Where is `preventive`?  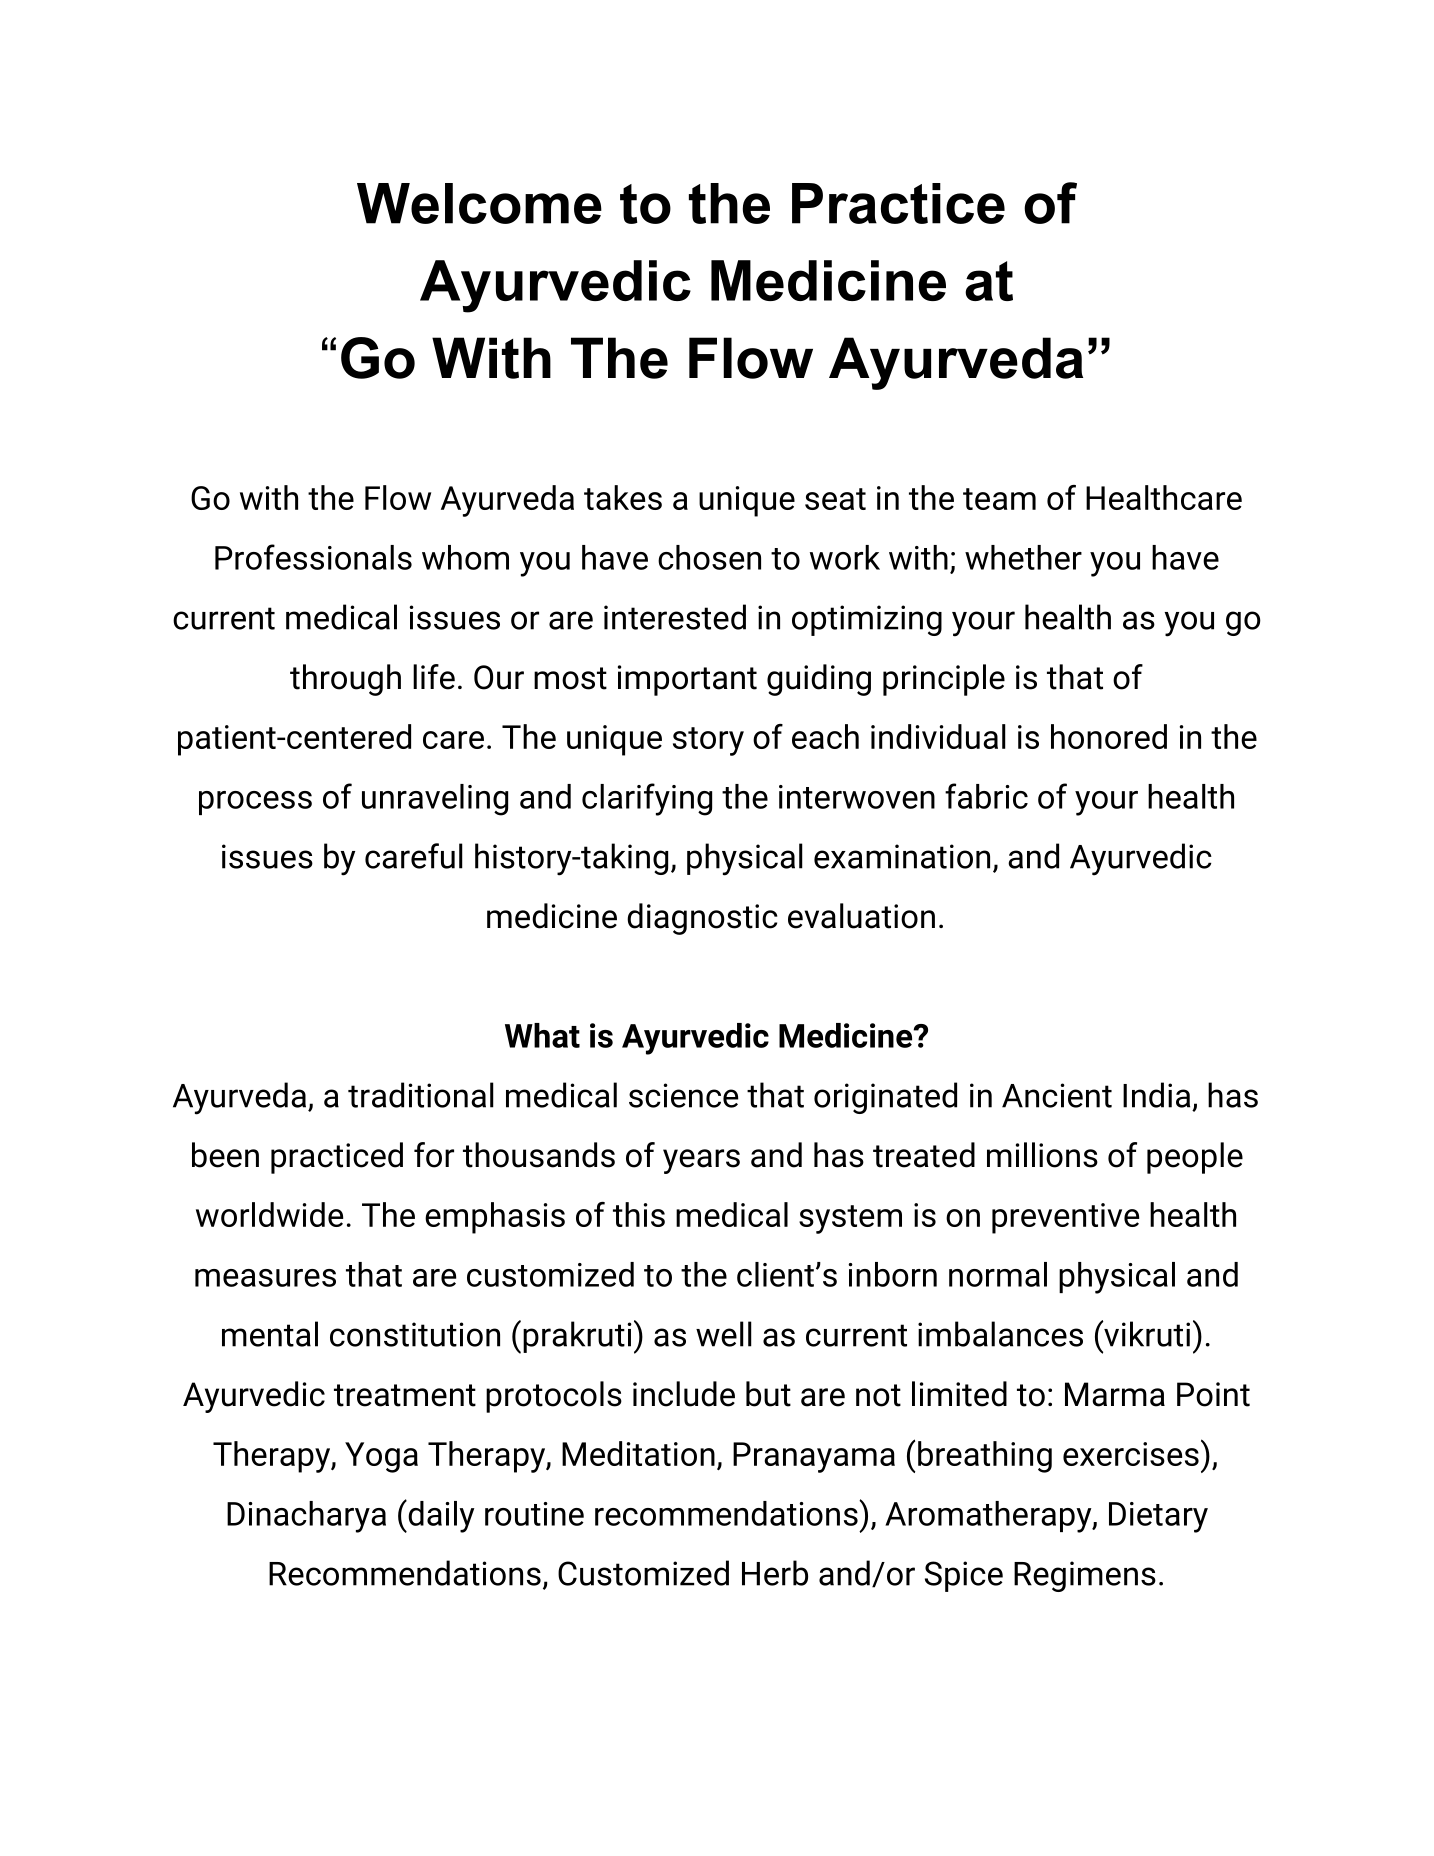 preventive is located at coordinates (1065, 1218).
